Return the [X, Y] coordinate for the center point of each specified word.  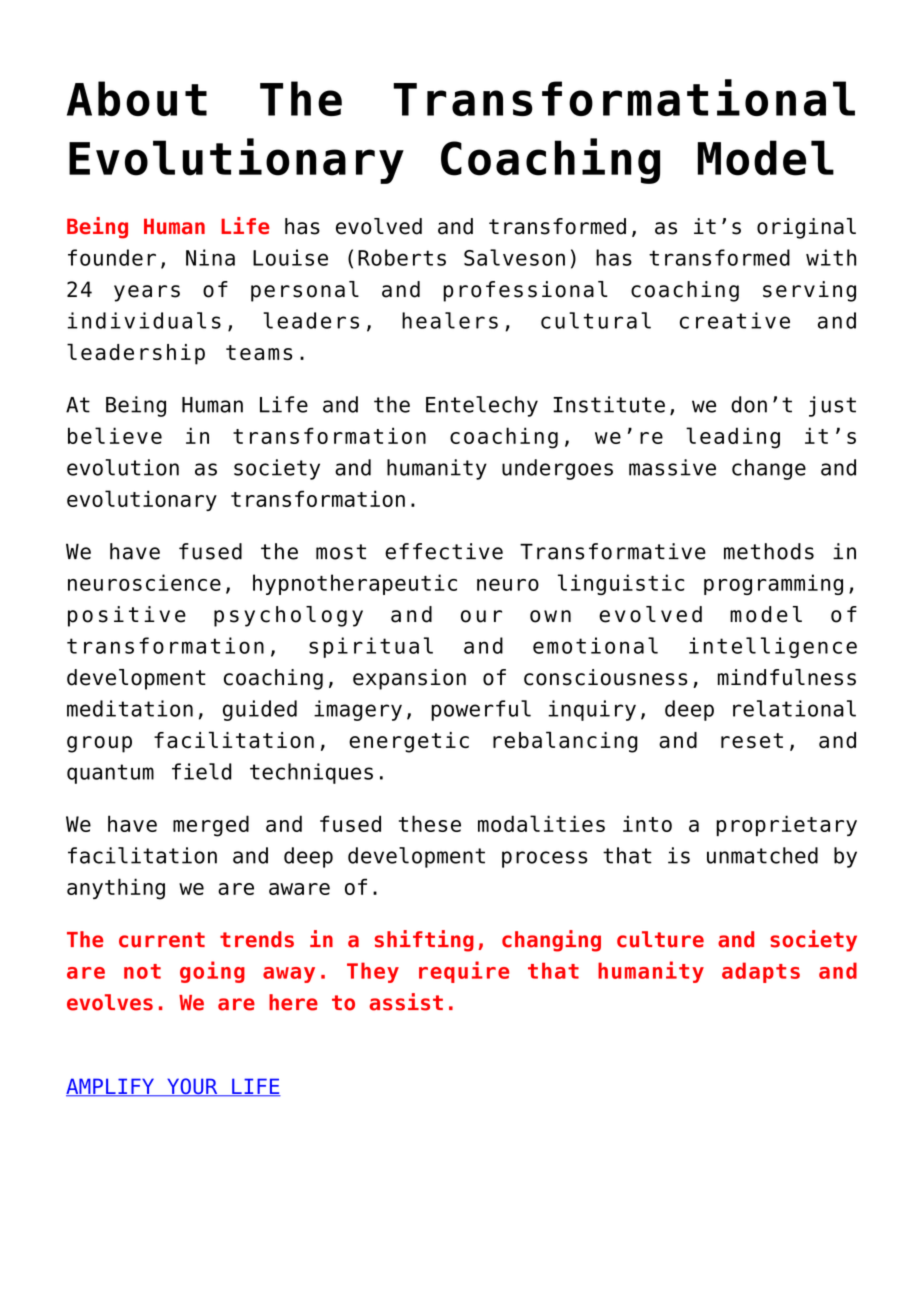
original [806, 228]
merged [211, 826]
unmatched [762, 855]
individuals [144, 320]
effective [444, 551]
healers [450, 320]
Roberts [402, 257]
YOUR [192, 1087]
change [769, 469]
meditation [130, 708]
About [137, 98]
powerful [481, 710]
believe [115, 435]
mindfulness [787, 677]
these [430, 823]
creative [735, 320]
